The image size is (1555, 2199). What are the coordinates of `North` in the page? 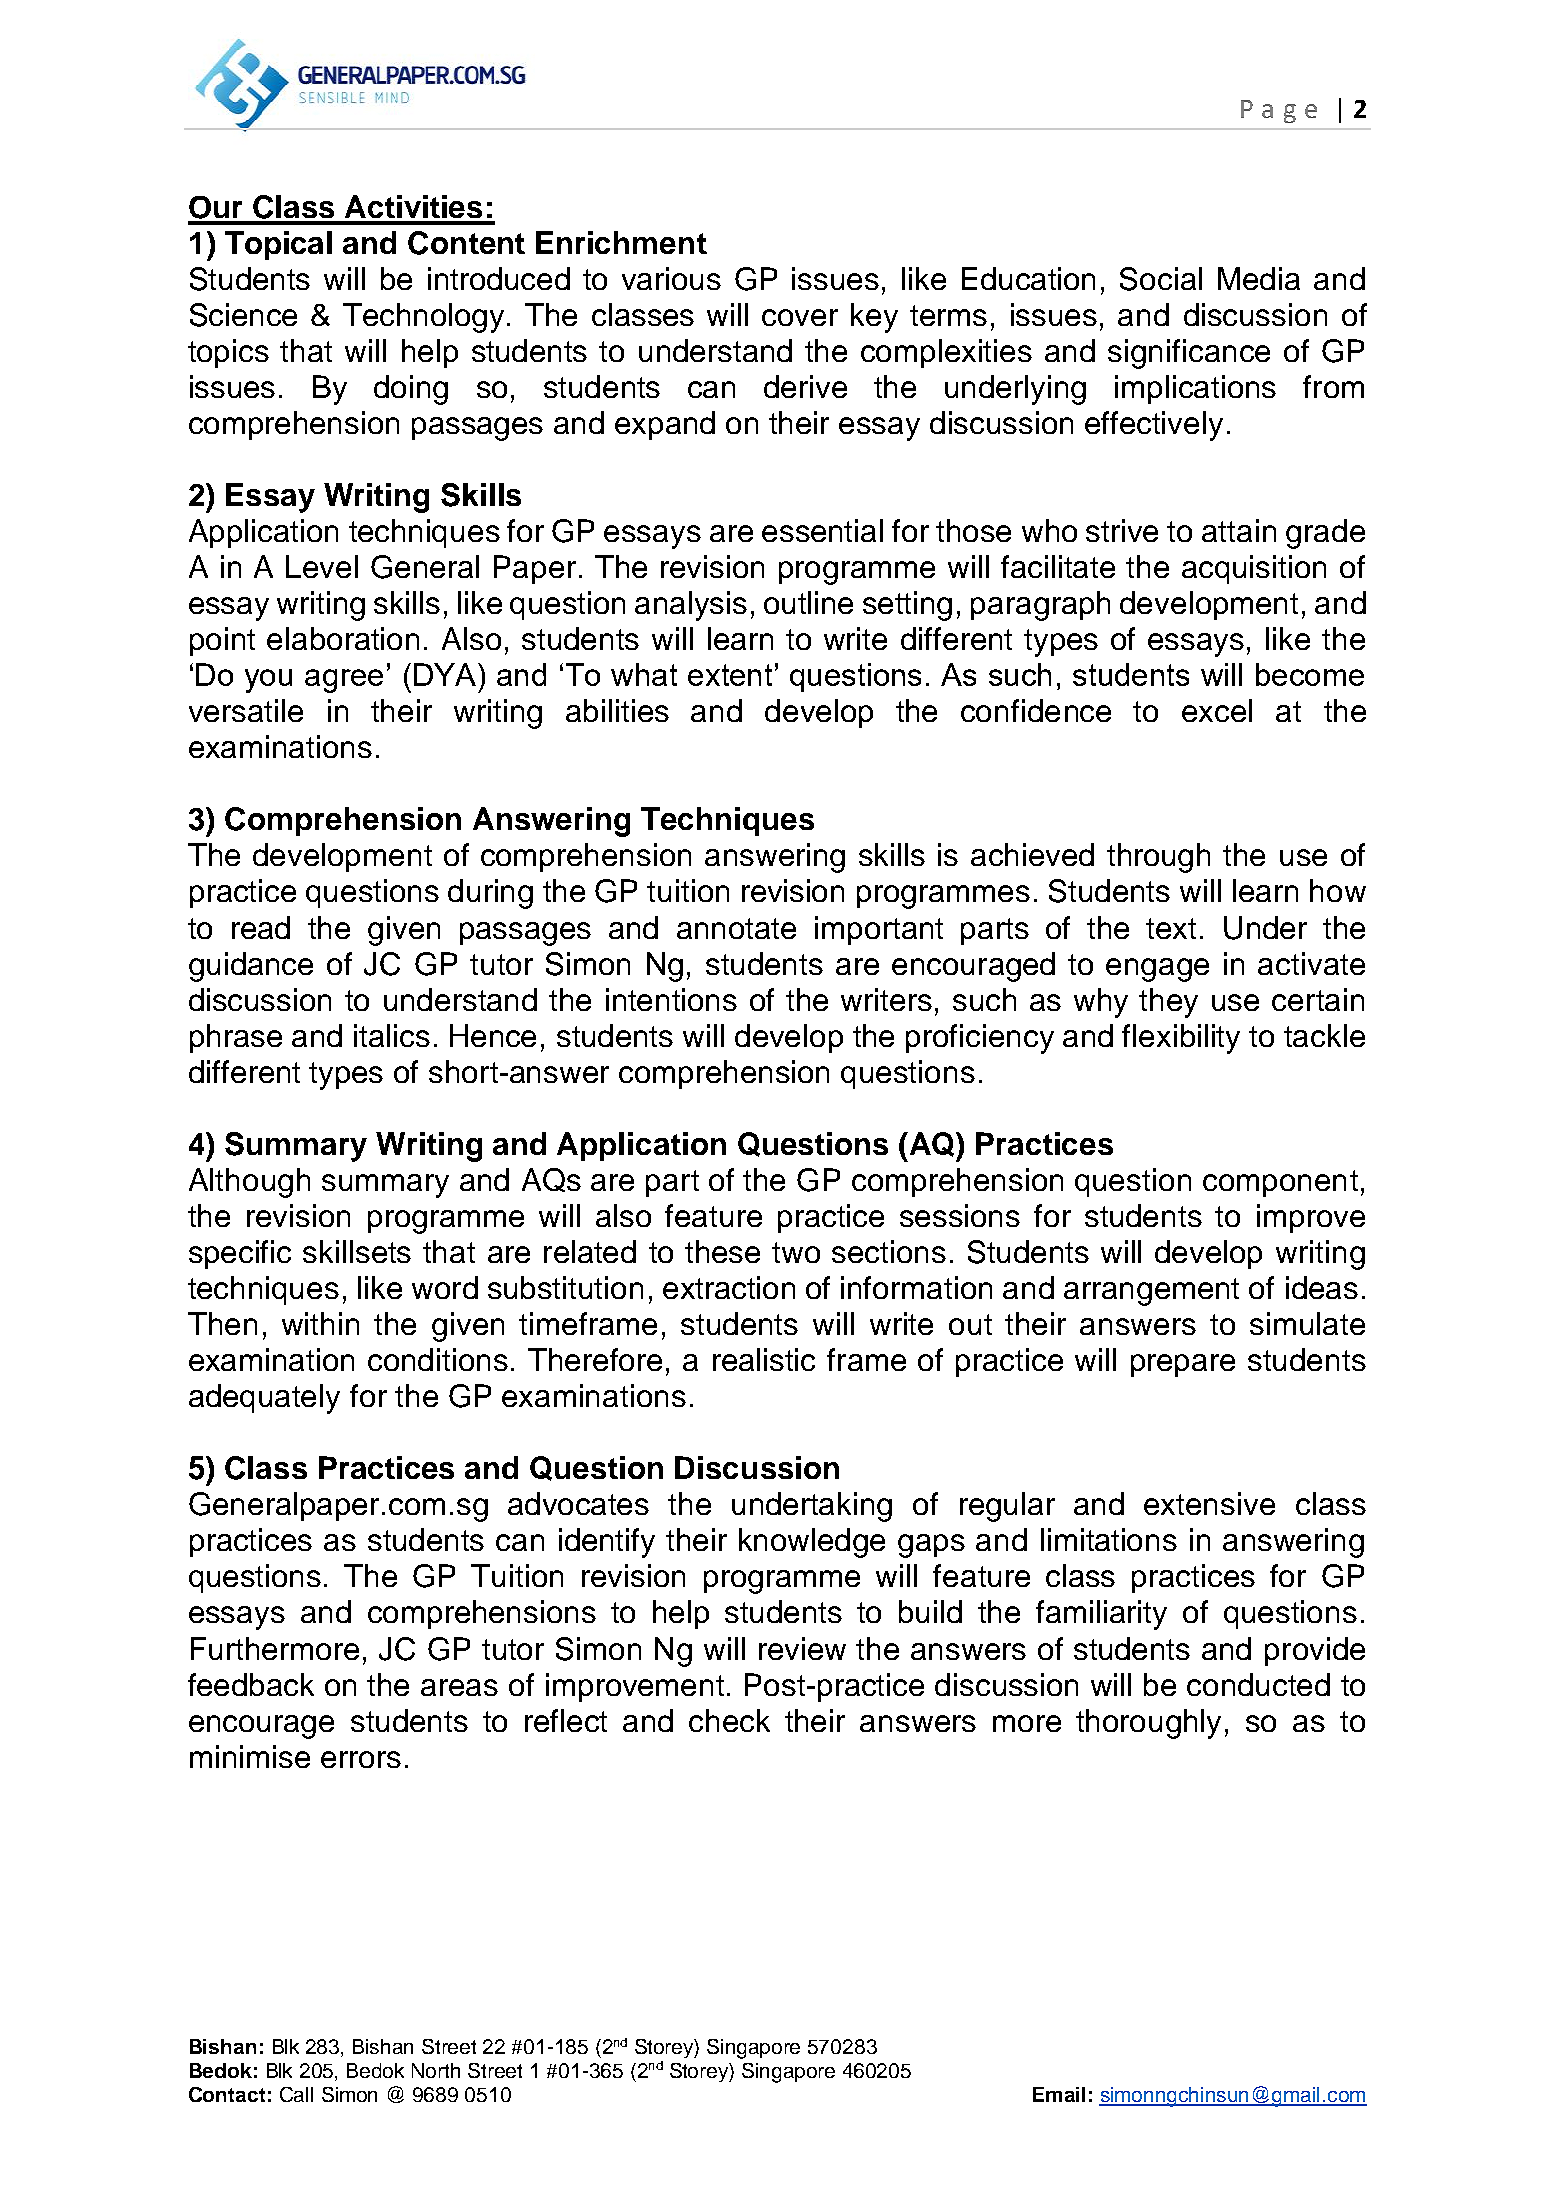 It's located at (436, 2070).
